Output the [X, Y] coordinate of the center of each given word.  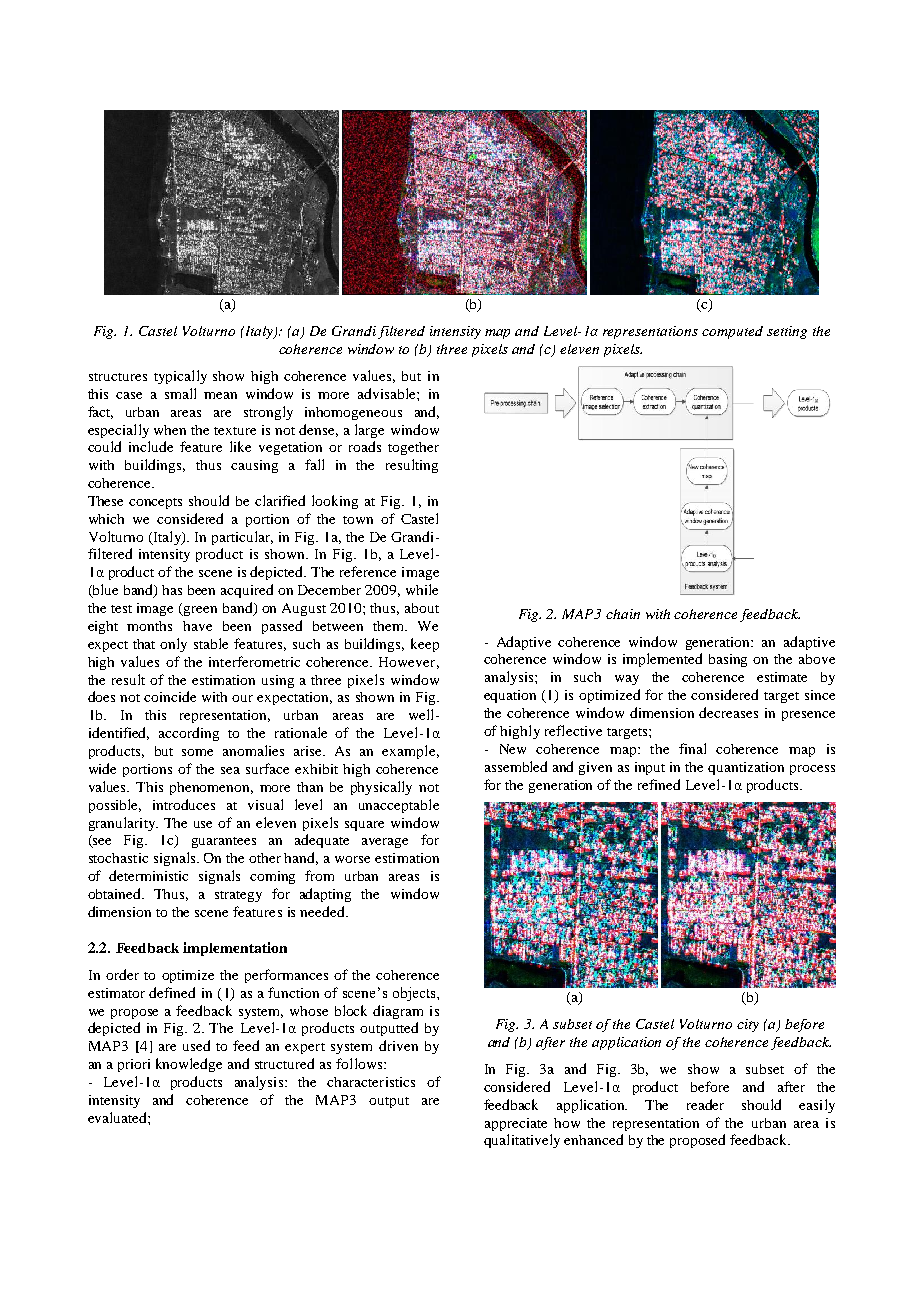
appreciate [516, 1124]
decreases [728, 712]
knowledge [189, 1065]
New [513, 749]
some [197, 752]
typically [180, 377]
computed [732, 332]
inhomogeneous [353, 413]
